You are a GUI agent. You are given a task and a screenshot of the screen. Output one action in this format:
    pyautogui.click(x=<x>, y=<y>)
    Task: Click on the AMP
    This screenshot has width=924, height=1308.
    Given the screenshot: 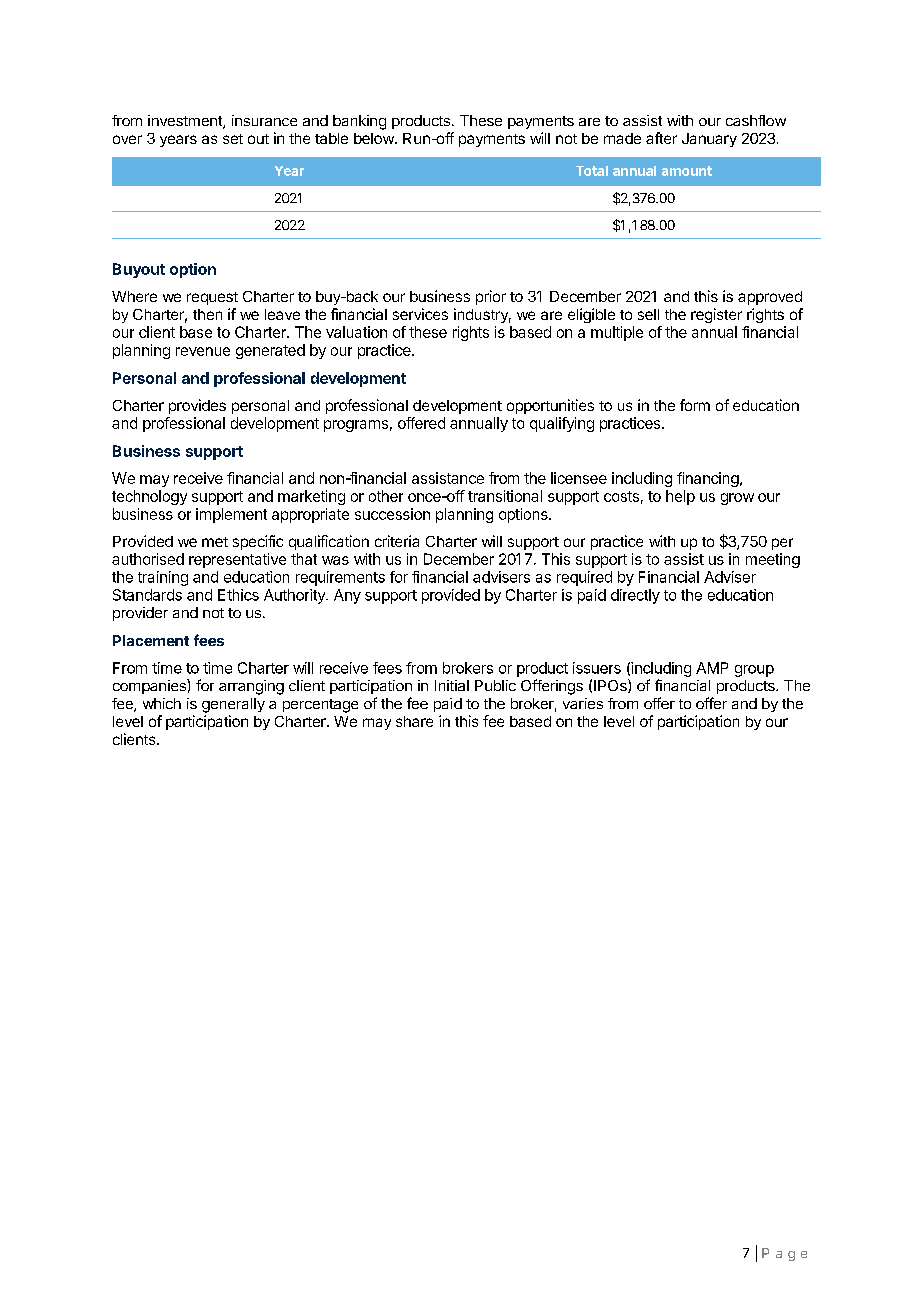 What is the action you would take?
    pyautogui.click(x=712, y=668)
